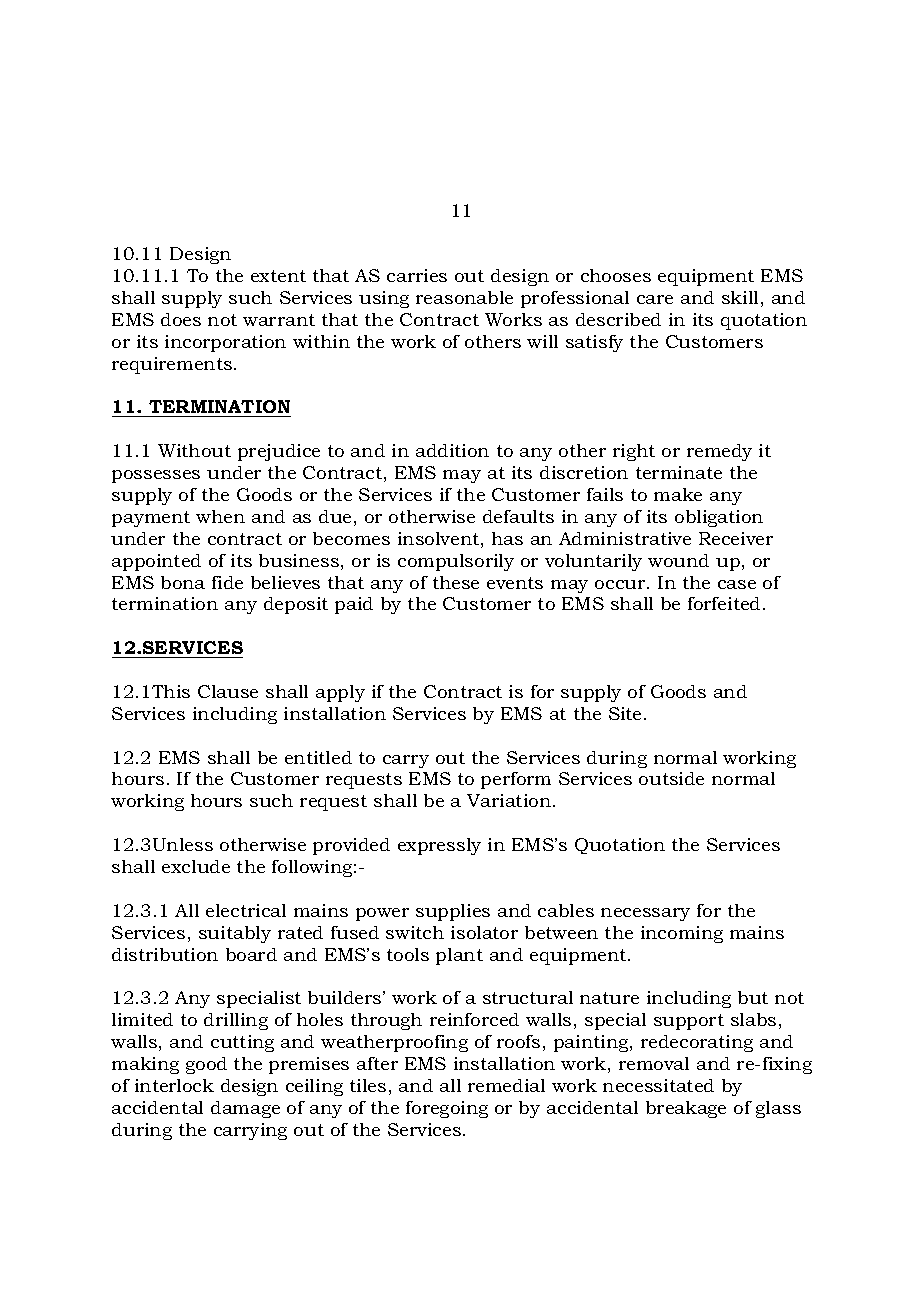 The height and width of the document is (1308, 924). What do you see at coordinates (464, 297) in the document?
I see `reasonable` at bounding box center [464, 297].
